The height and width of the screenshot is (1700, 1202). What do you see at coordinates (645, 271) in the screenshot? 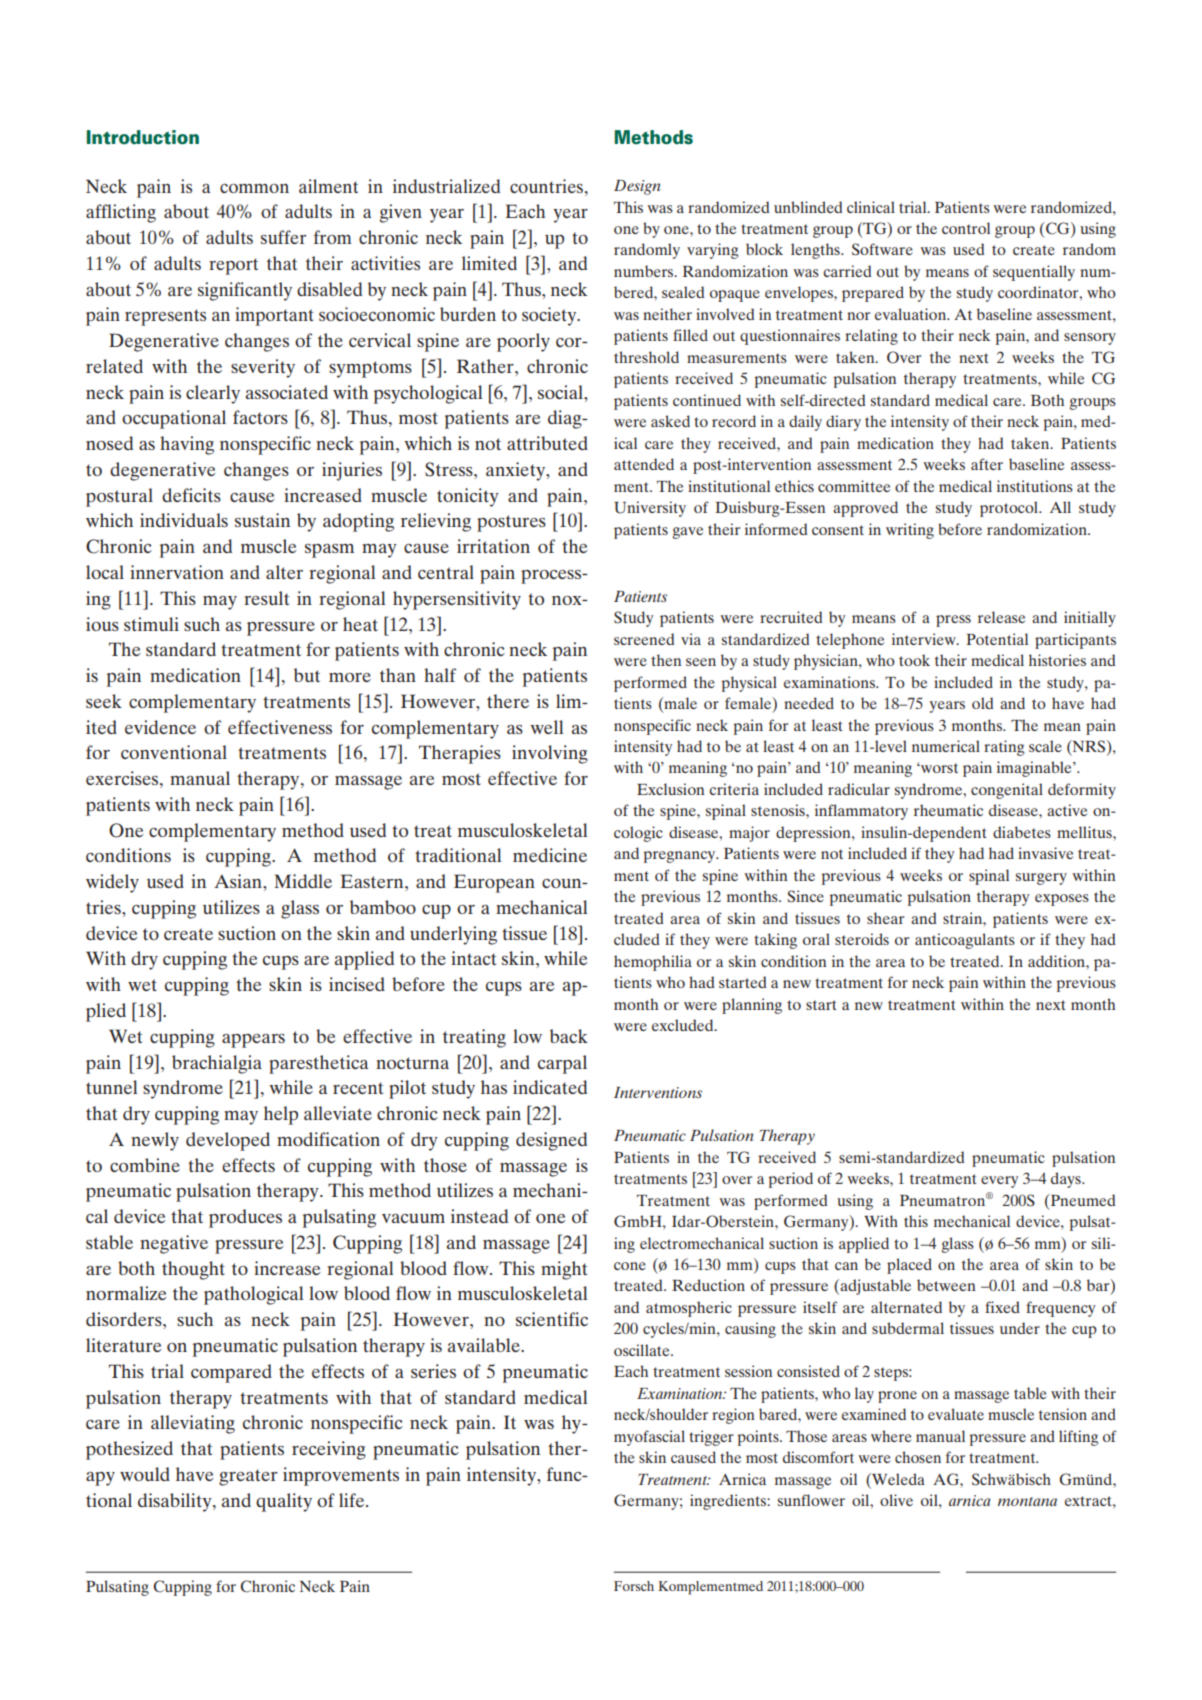
I see `numbers` at bounding box center [645, 271].
